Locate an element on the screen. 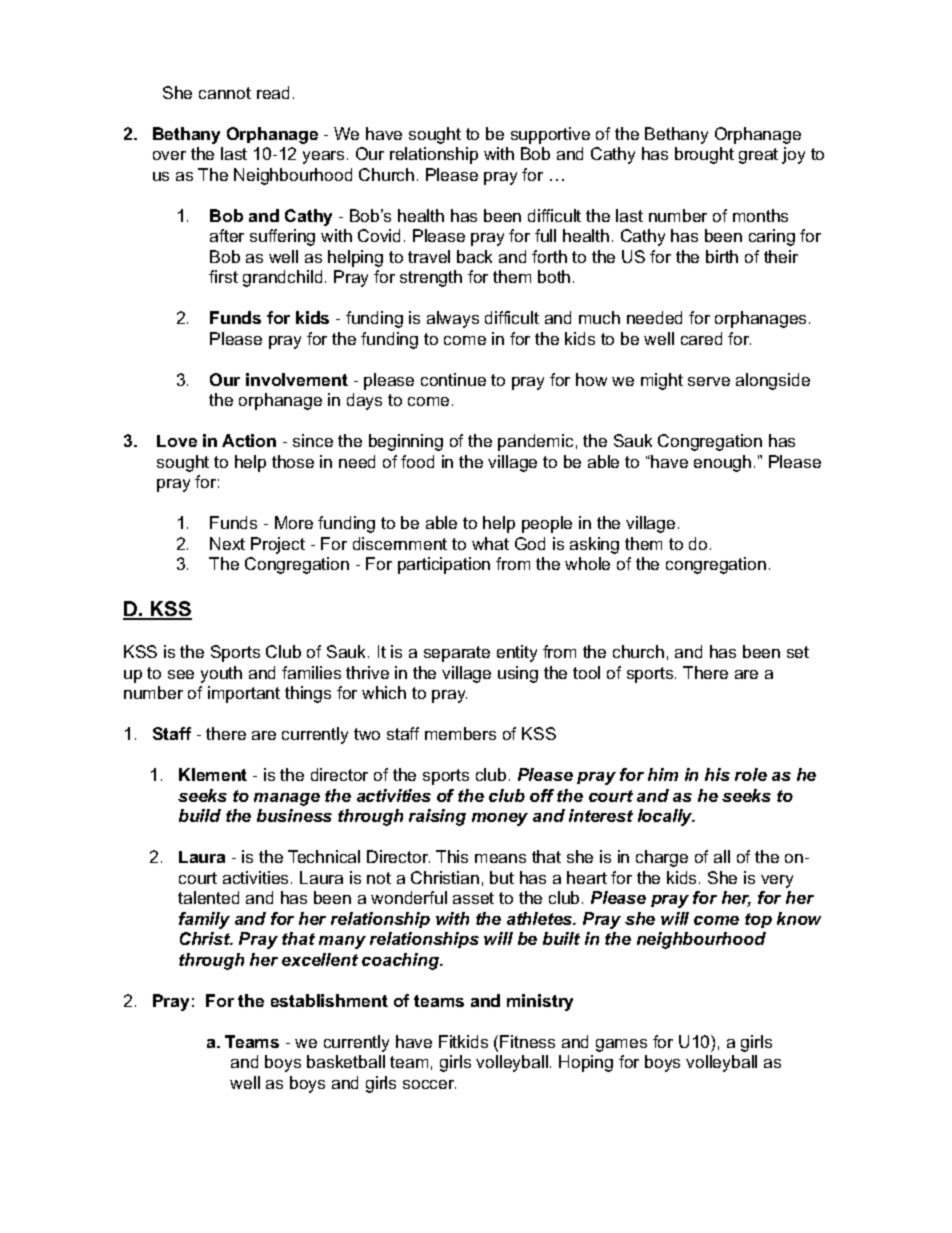 The height and width of the screenshot is (1233, 952). money is located at coordinates (500, 819).
